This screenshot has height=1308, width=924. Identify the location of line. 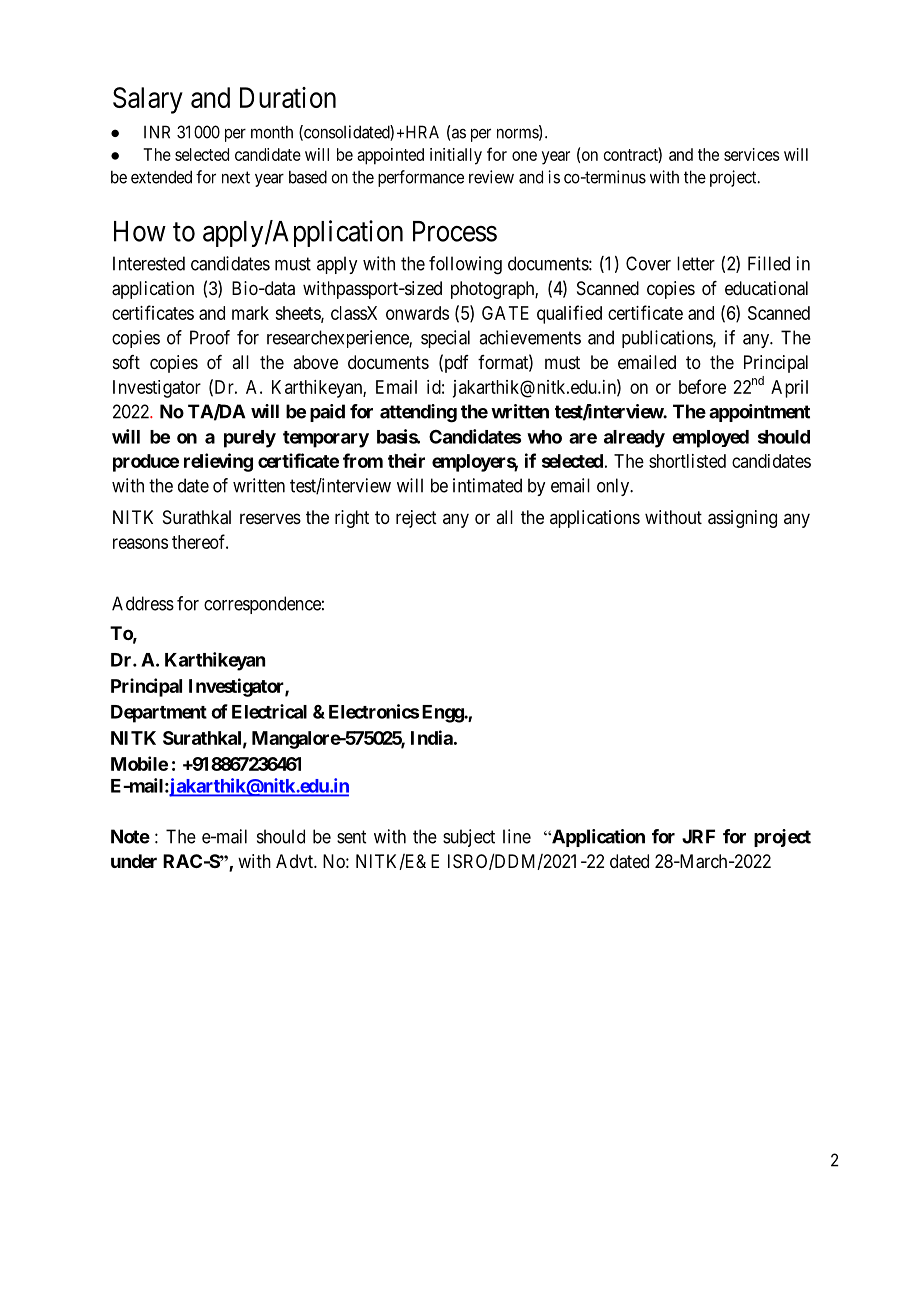
(517, 836).
